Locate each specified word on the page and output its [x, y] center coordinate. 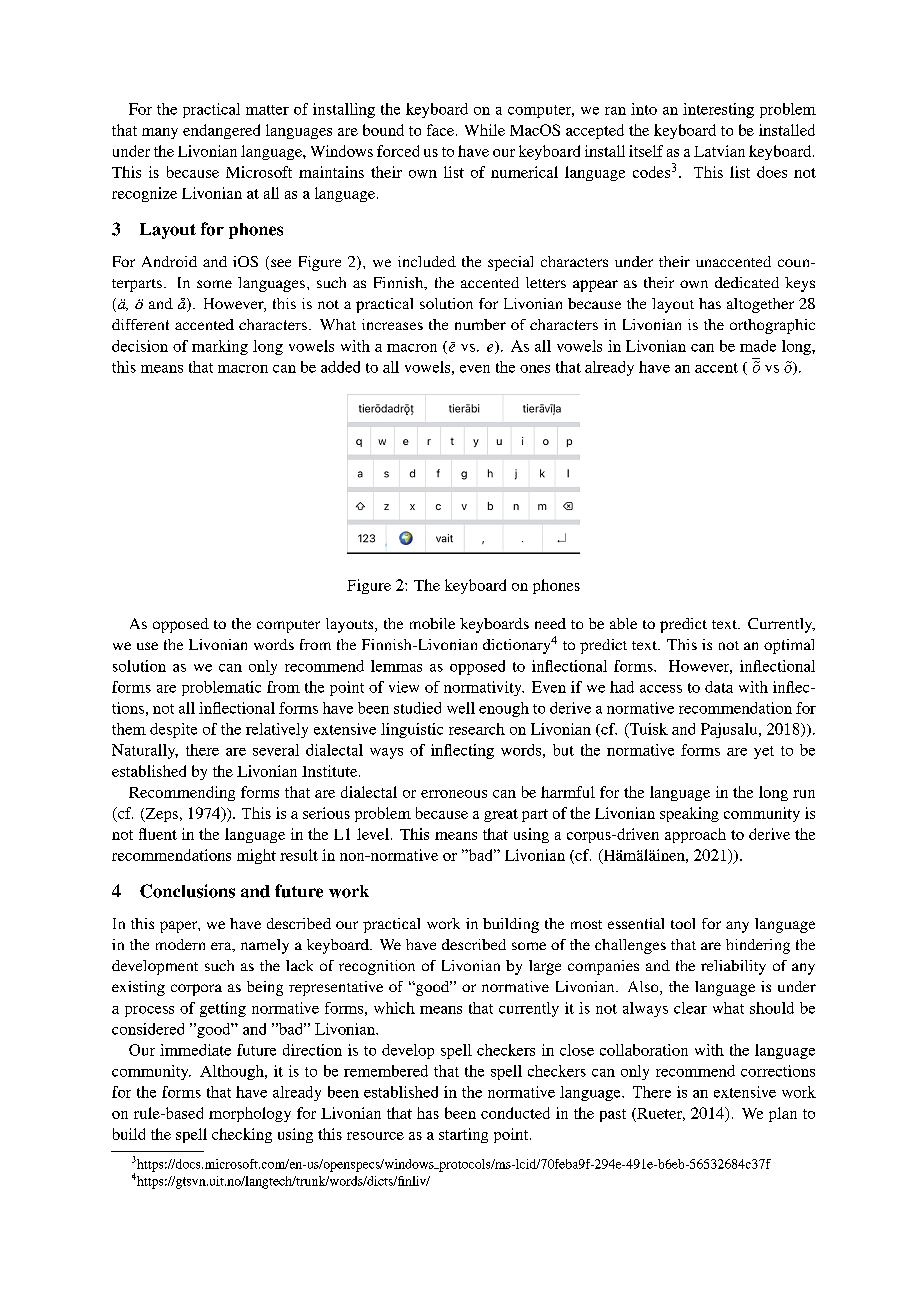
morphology [250, 1114]
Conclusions [187, 891]
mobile [432, 623]
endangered [221, 131]
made [758, 346]
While [485, 130]
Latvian [719, 151]
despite [173, 730]
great [501, 815]
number [480, 324]
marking [220, 347]
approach [695, 835]
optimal [789, 646]
